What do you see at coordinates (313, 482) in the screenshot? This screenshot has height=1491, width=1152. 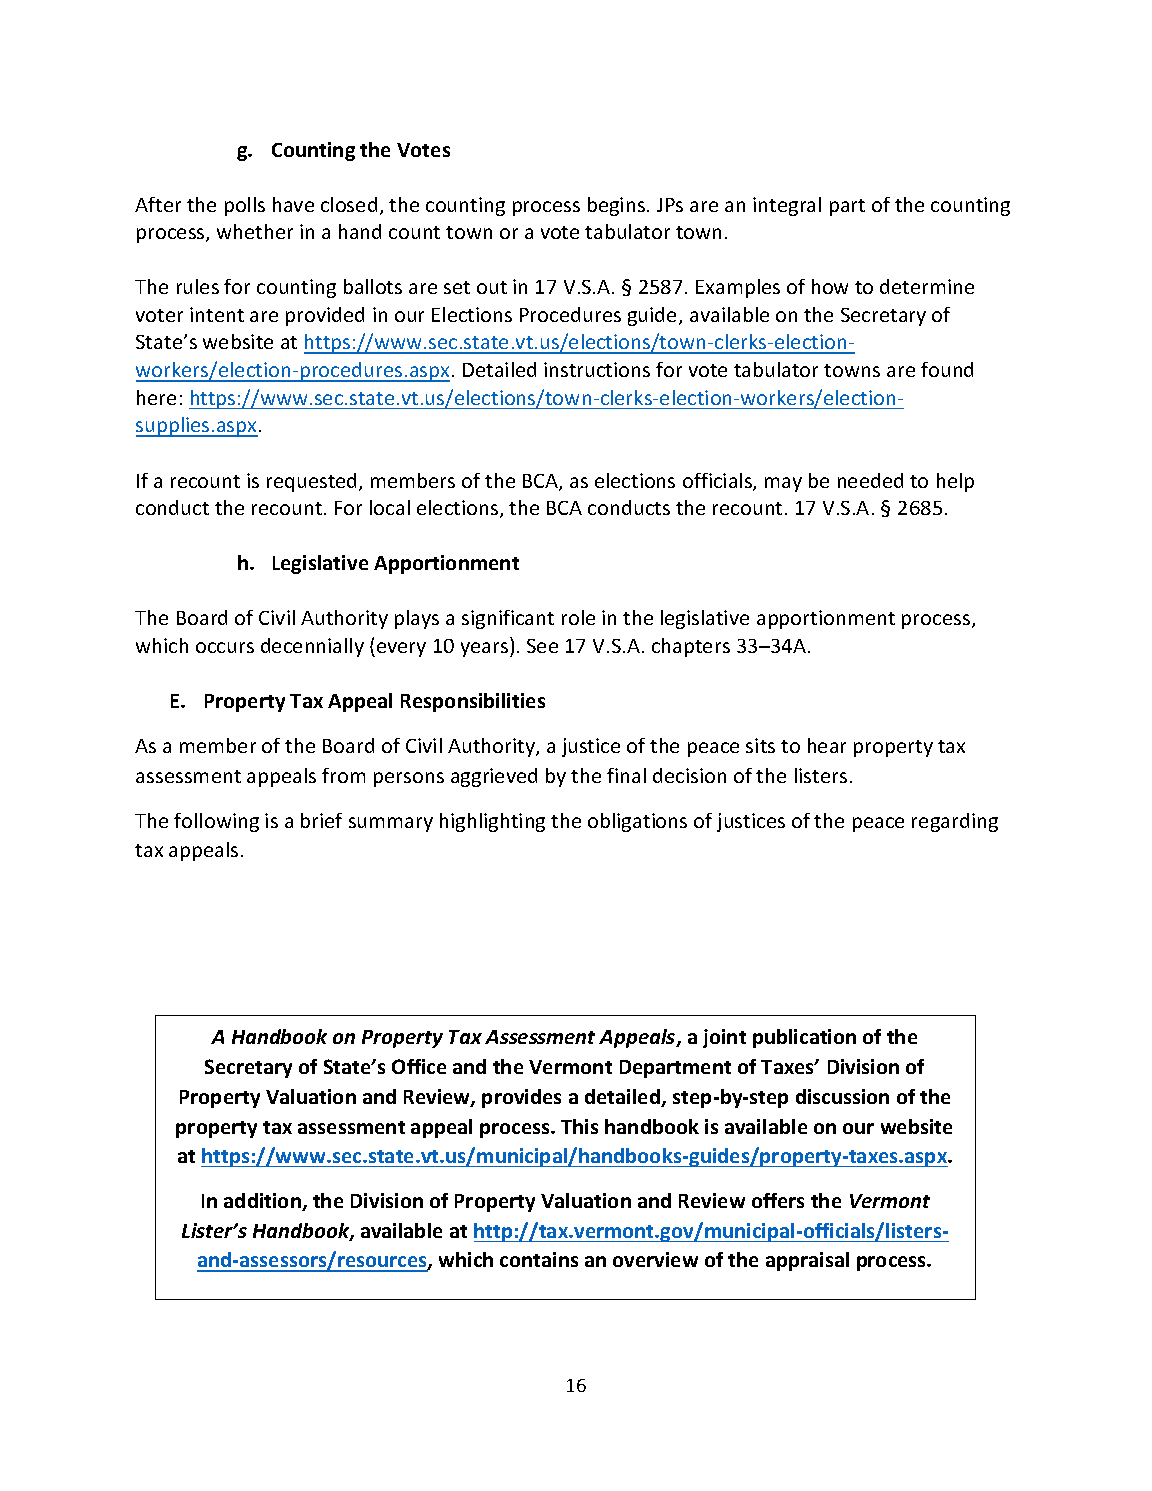 I see `requested` at bounding box center [313, 482].
